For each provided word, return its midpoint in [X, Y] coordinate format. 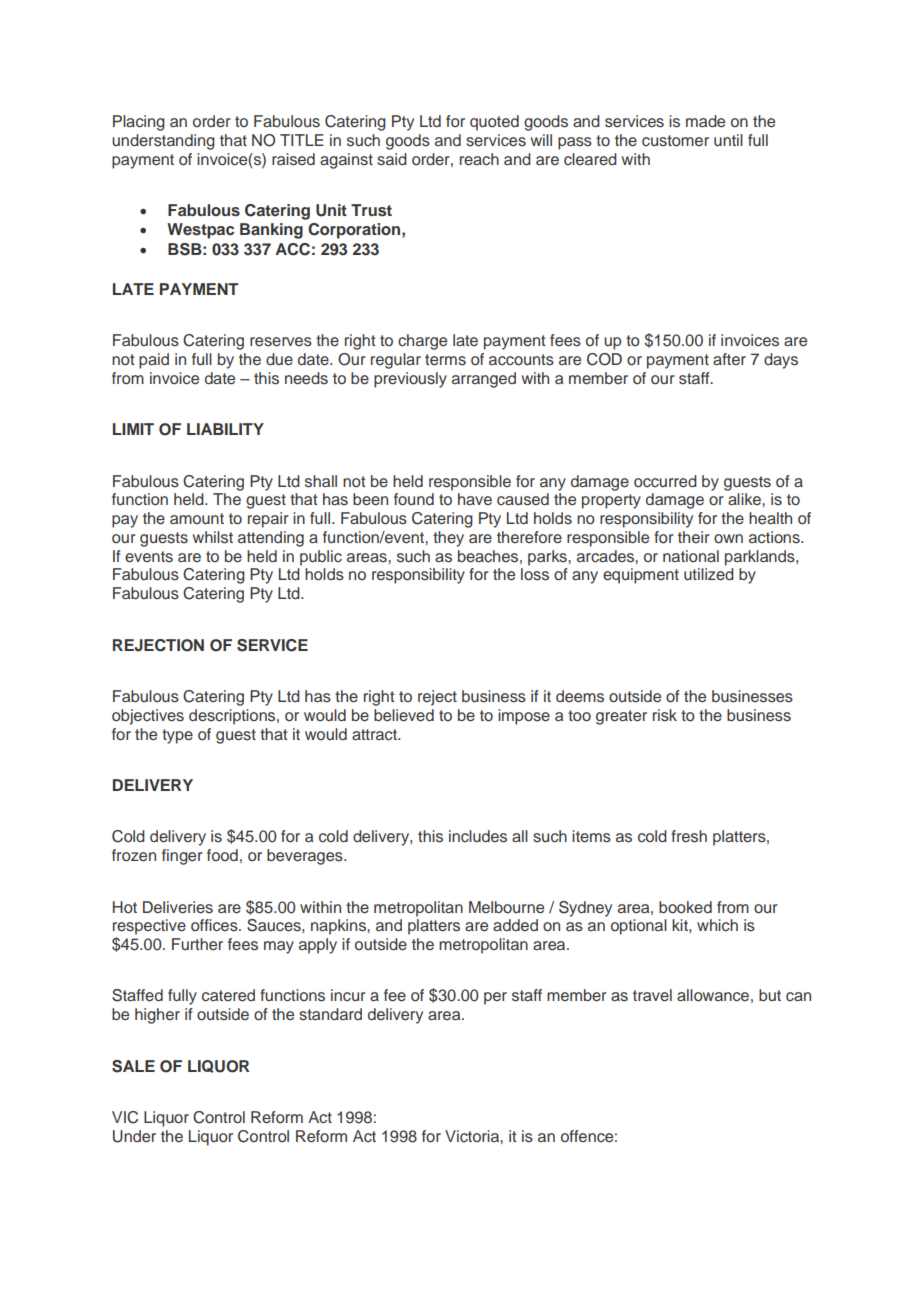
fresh [689, 836]
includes [478, 836]
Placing [139, 123]
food [222, 855]
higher [157, 1016]
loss [535, 574]
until [728, 140]
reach [479, 159]
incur [348, 995]
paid [154, 361]
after [729, 359]
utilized [709, 574]
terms [445, 360]
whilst [213, 537]
